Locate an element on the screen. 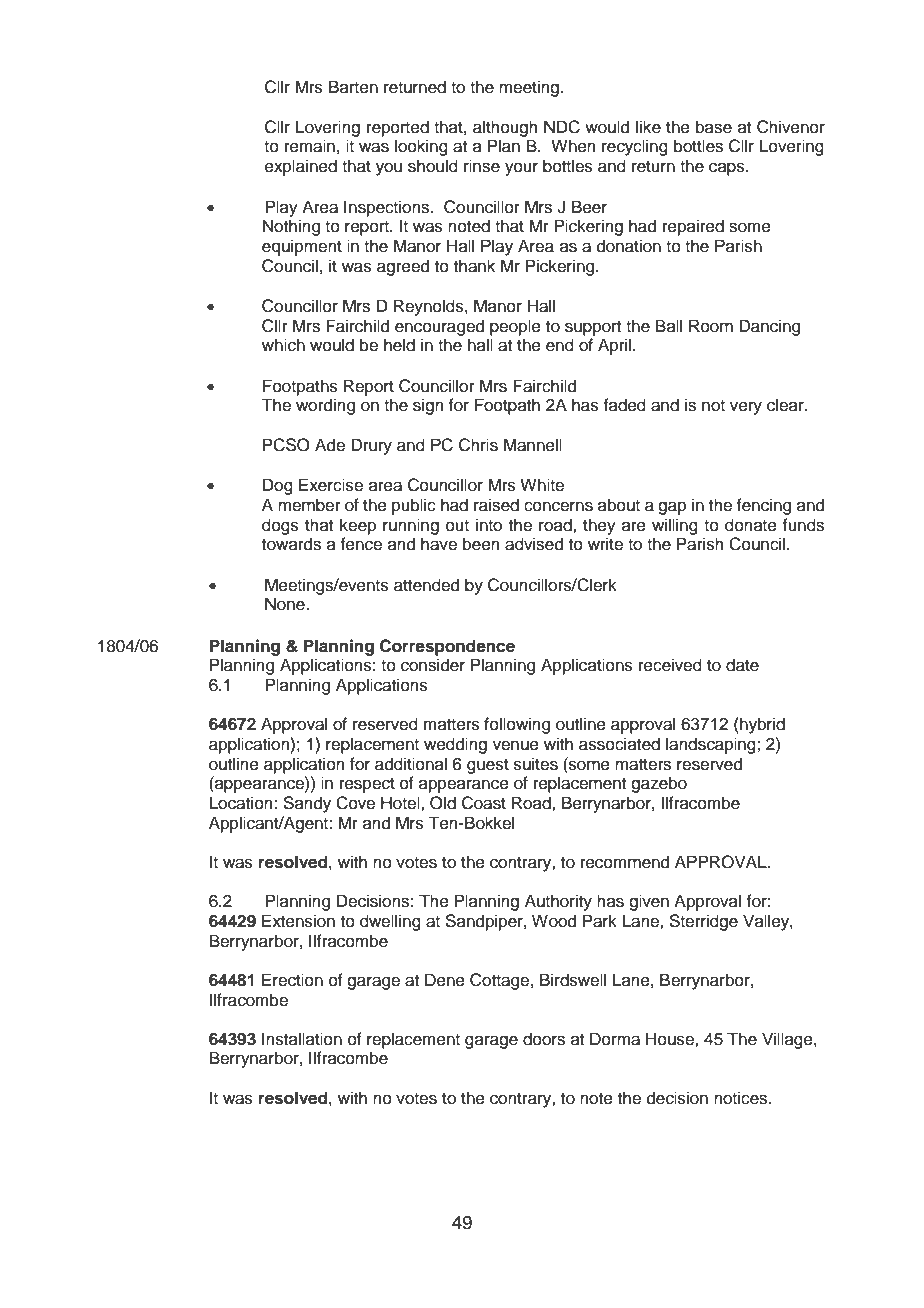  caps is located at coordinates (728, 169).
